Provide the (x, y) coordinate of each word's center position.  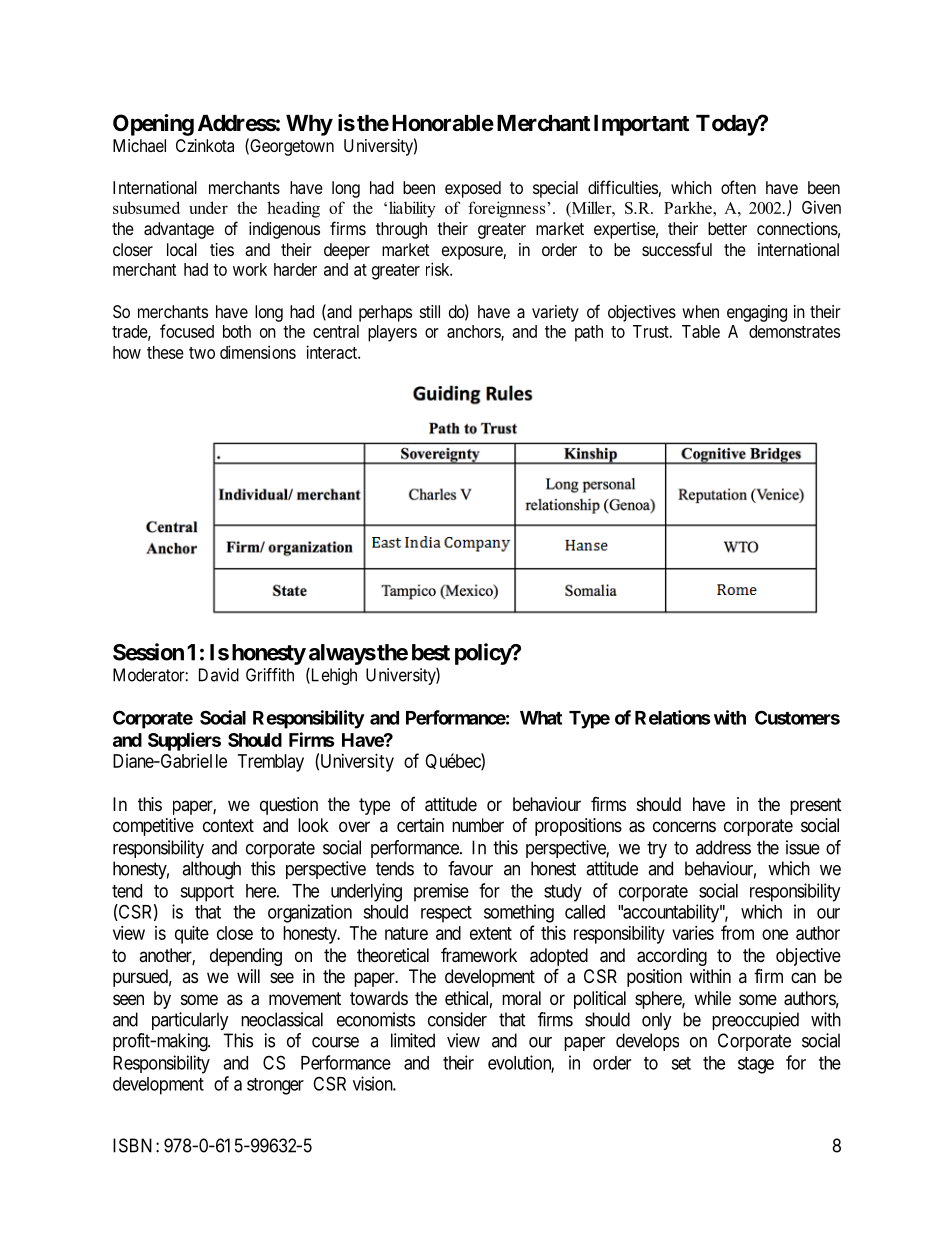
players (392, 333)
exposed (473, 189)
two (202, 353)
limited (413, 1040)
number (478, 825)
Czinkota (205, 145)
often (738, 187)
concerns (684, 826)
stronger (275, 1086)
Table (701, 331)
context (228, 825)
